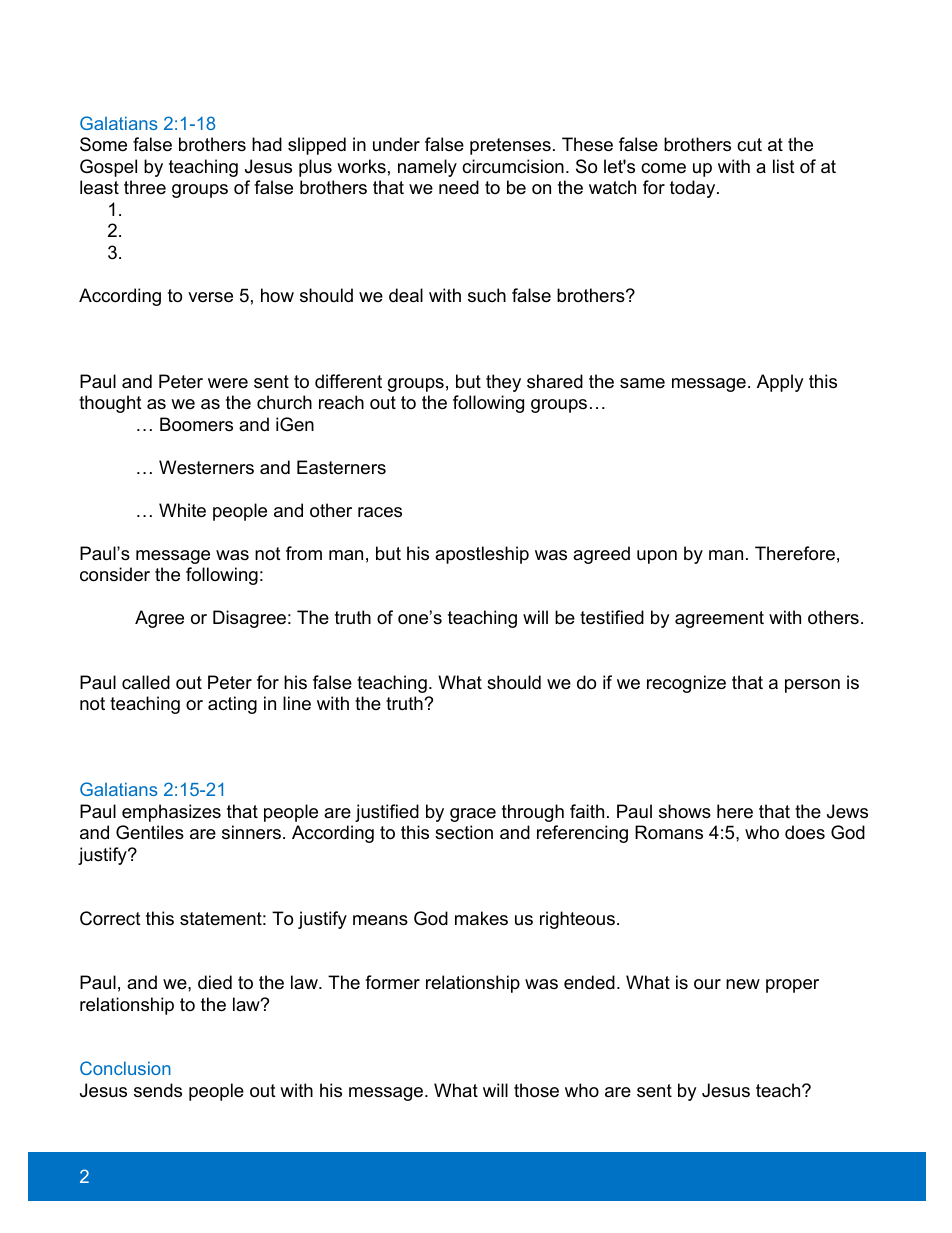 This page has width=952, height=1233. What do you see at coordinates (459, 187) in the page?
I see `need` at bounding box center [459, 187].
